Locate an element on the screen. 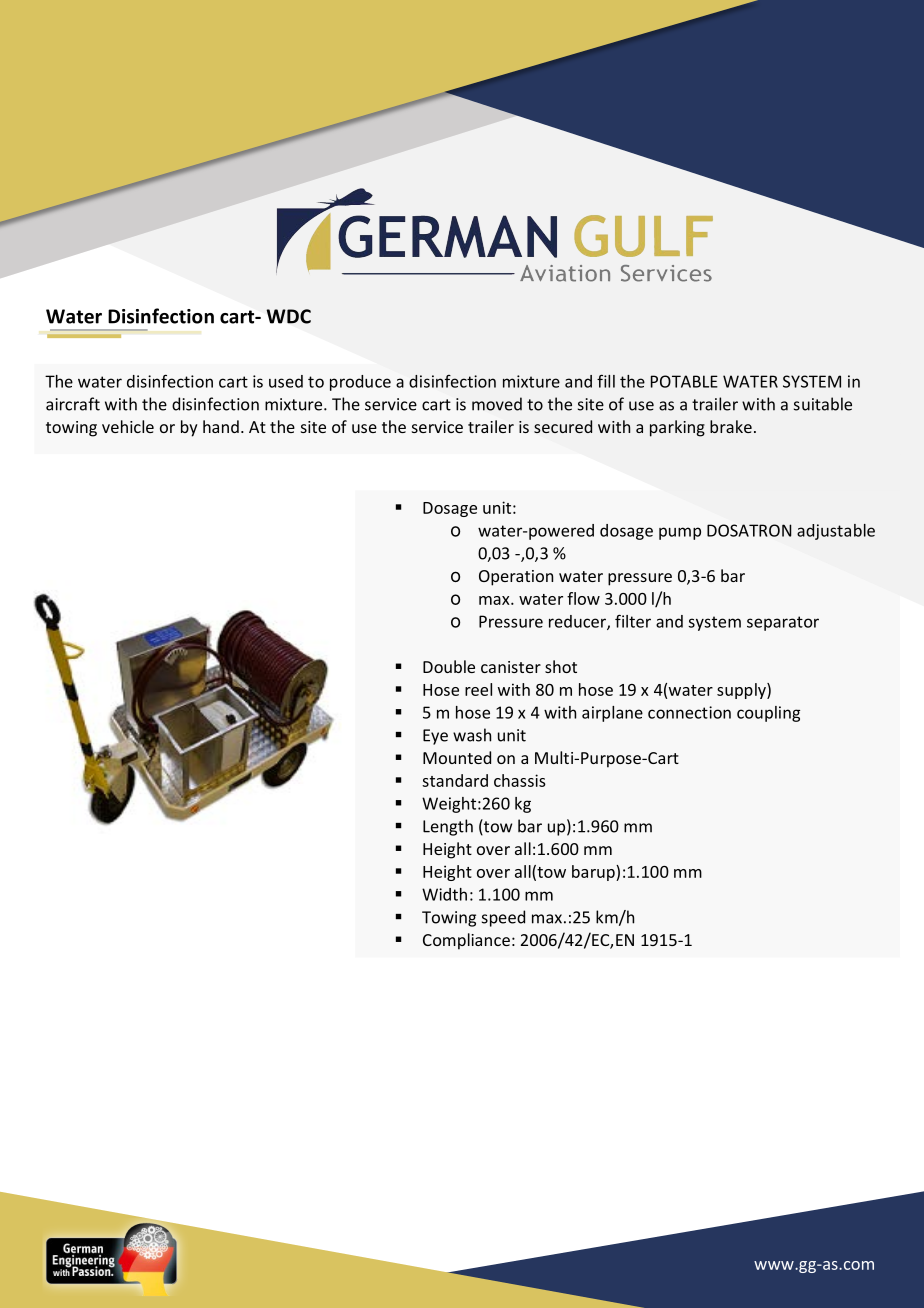  supply is located at coordinates (742, 691).
